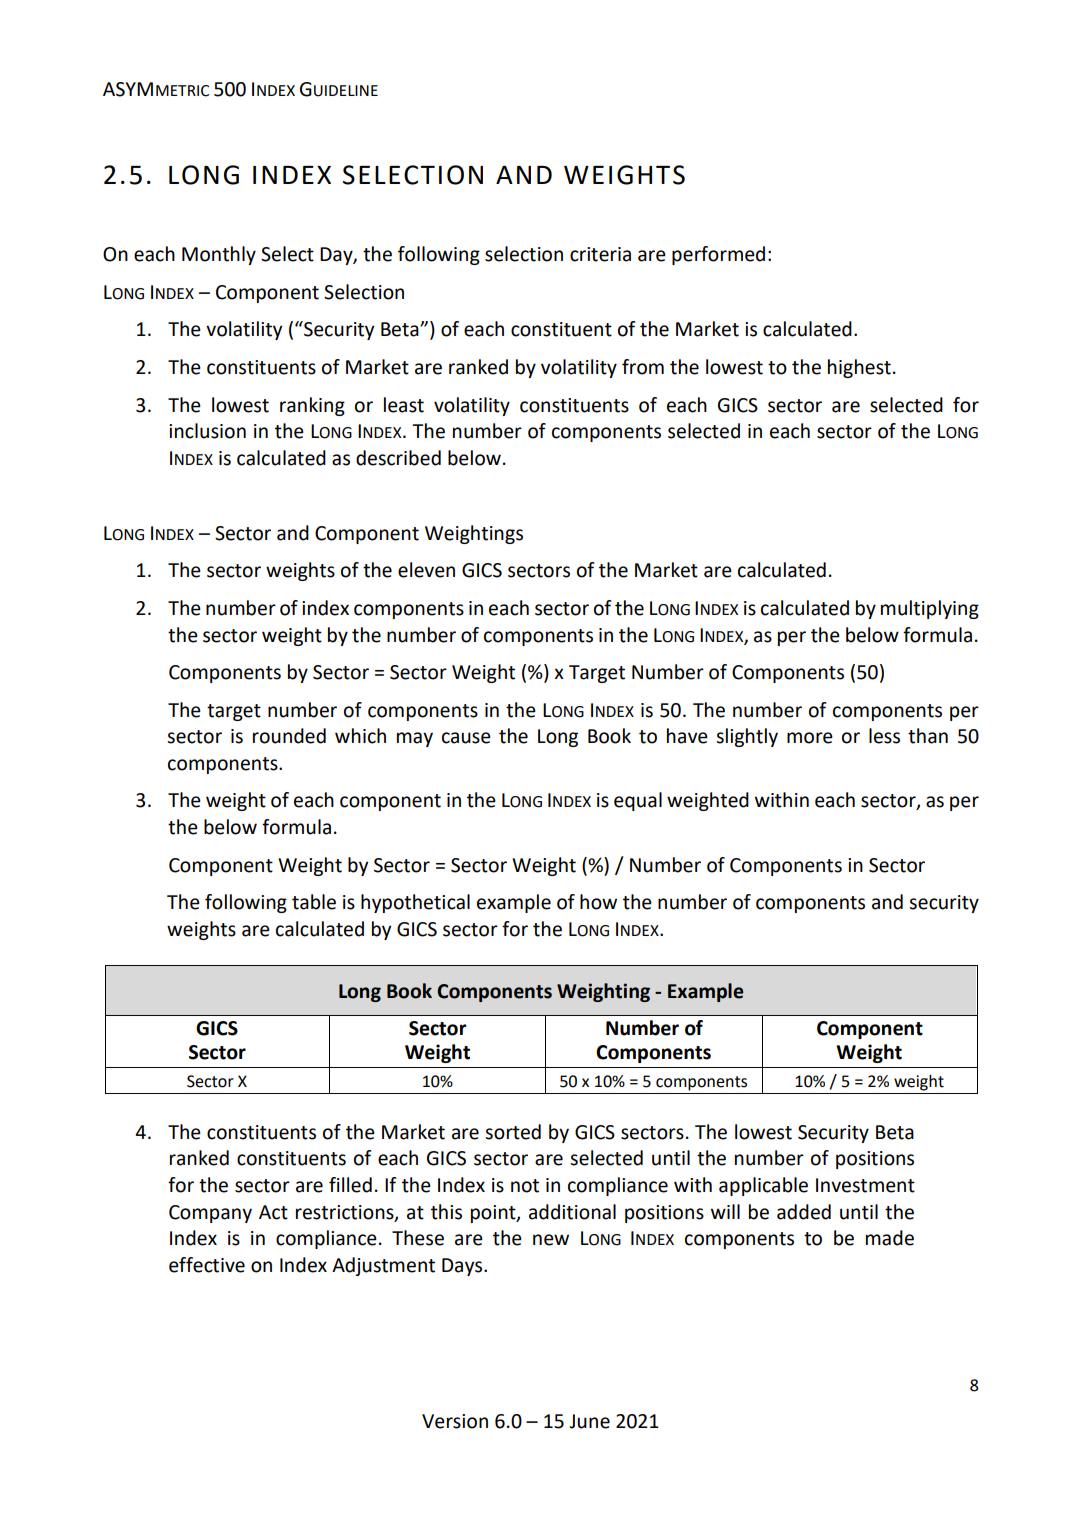 The image size is (1082, 1531). What do you see at coordinates (513, 1132) in the screenshot?
I see `sorted` at bounding box center [513, 1132].
